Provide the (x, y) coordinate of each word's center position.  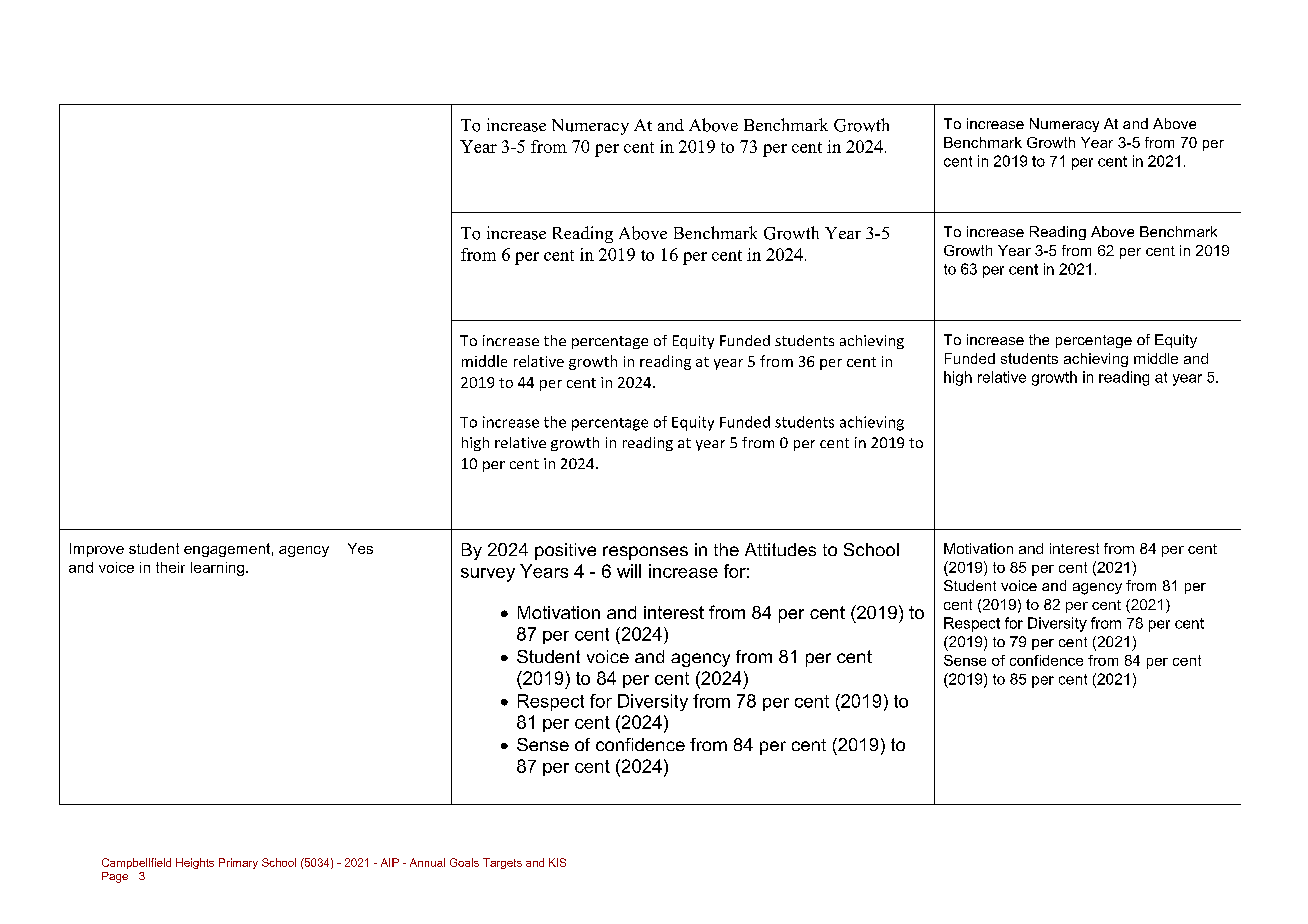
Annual (427, 862)
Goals (464, 862)
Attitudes (780, 549)
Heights (195, 863)
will (629, 571)
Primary (238, 863)
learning (219, 569)
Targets (502, 863)
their (170, 567)
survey (488, 575)
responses (645, 553)
